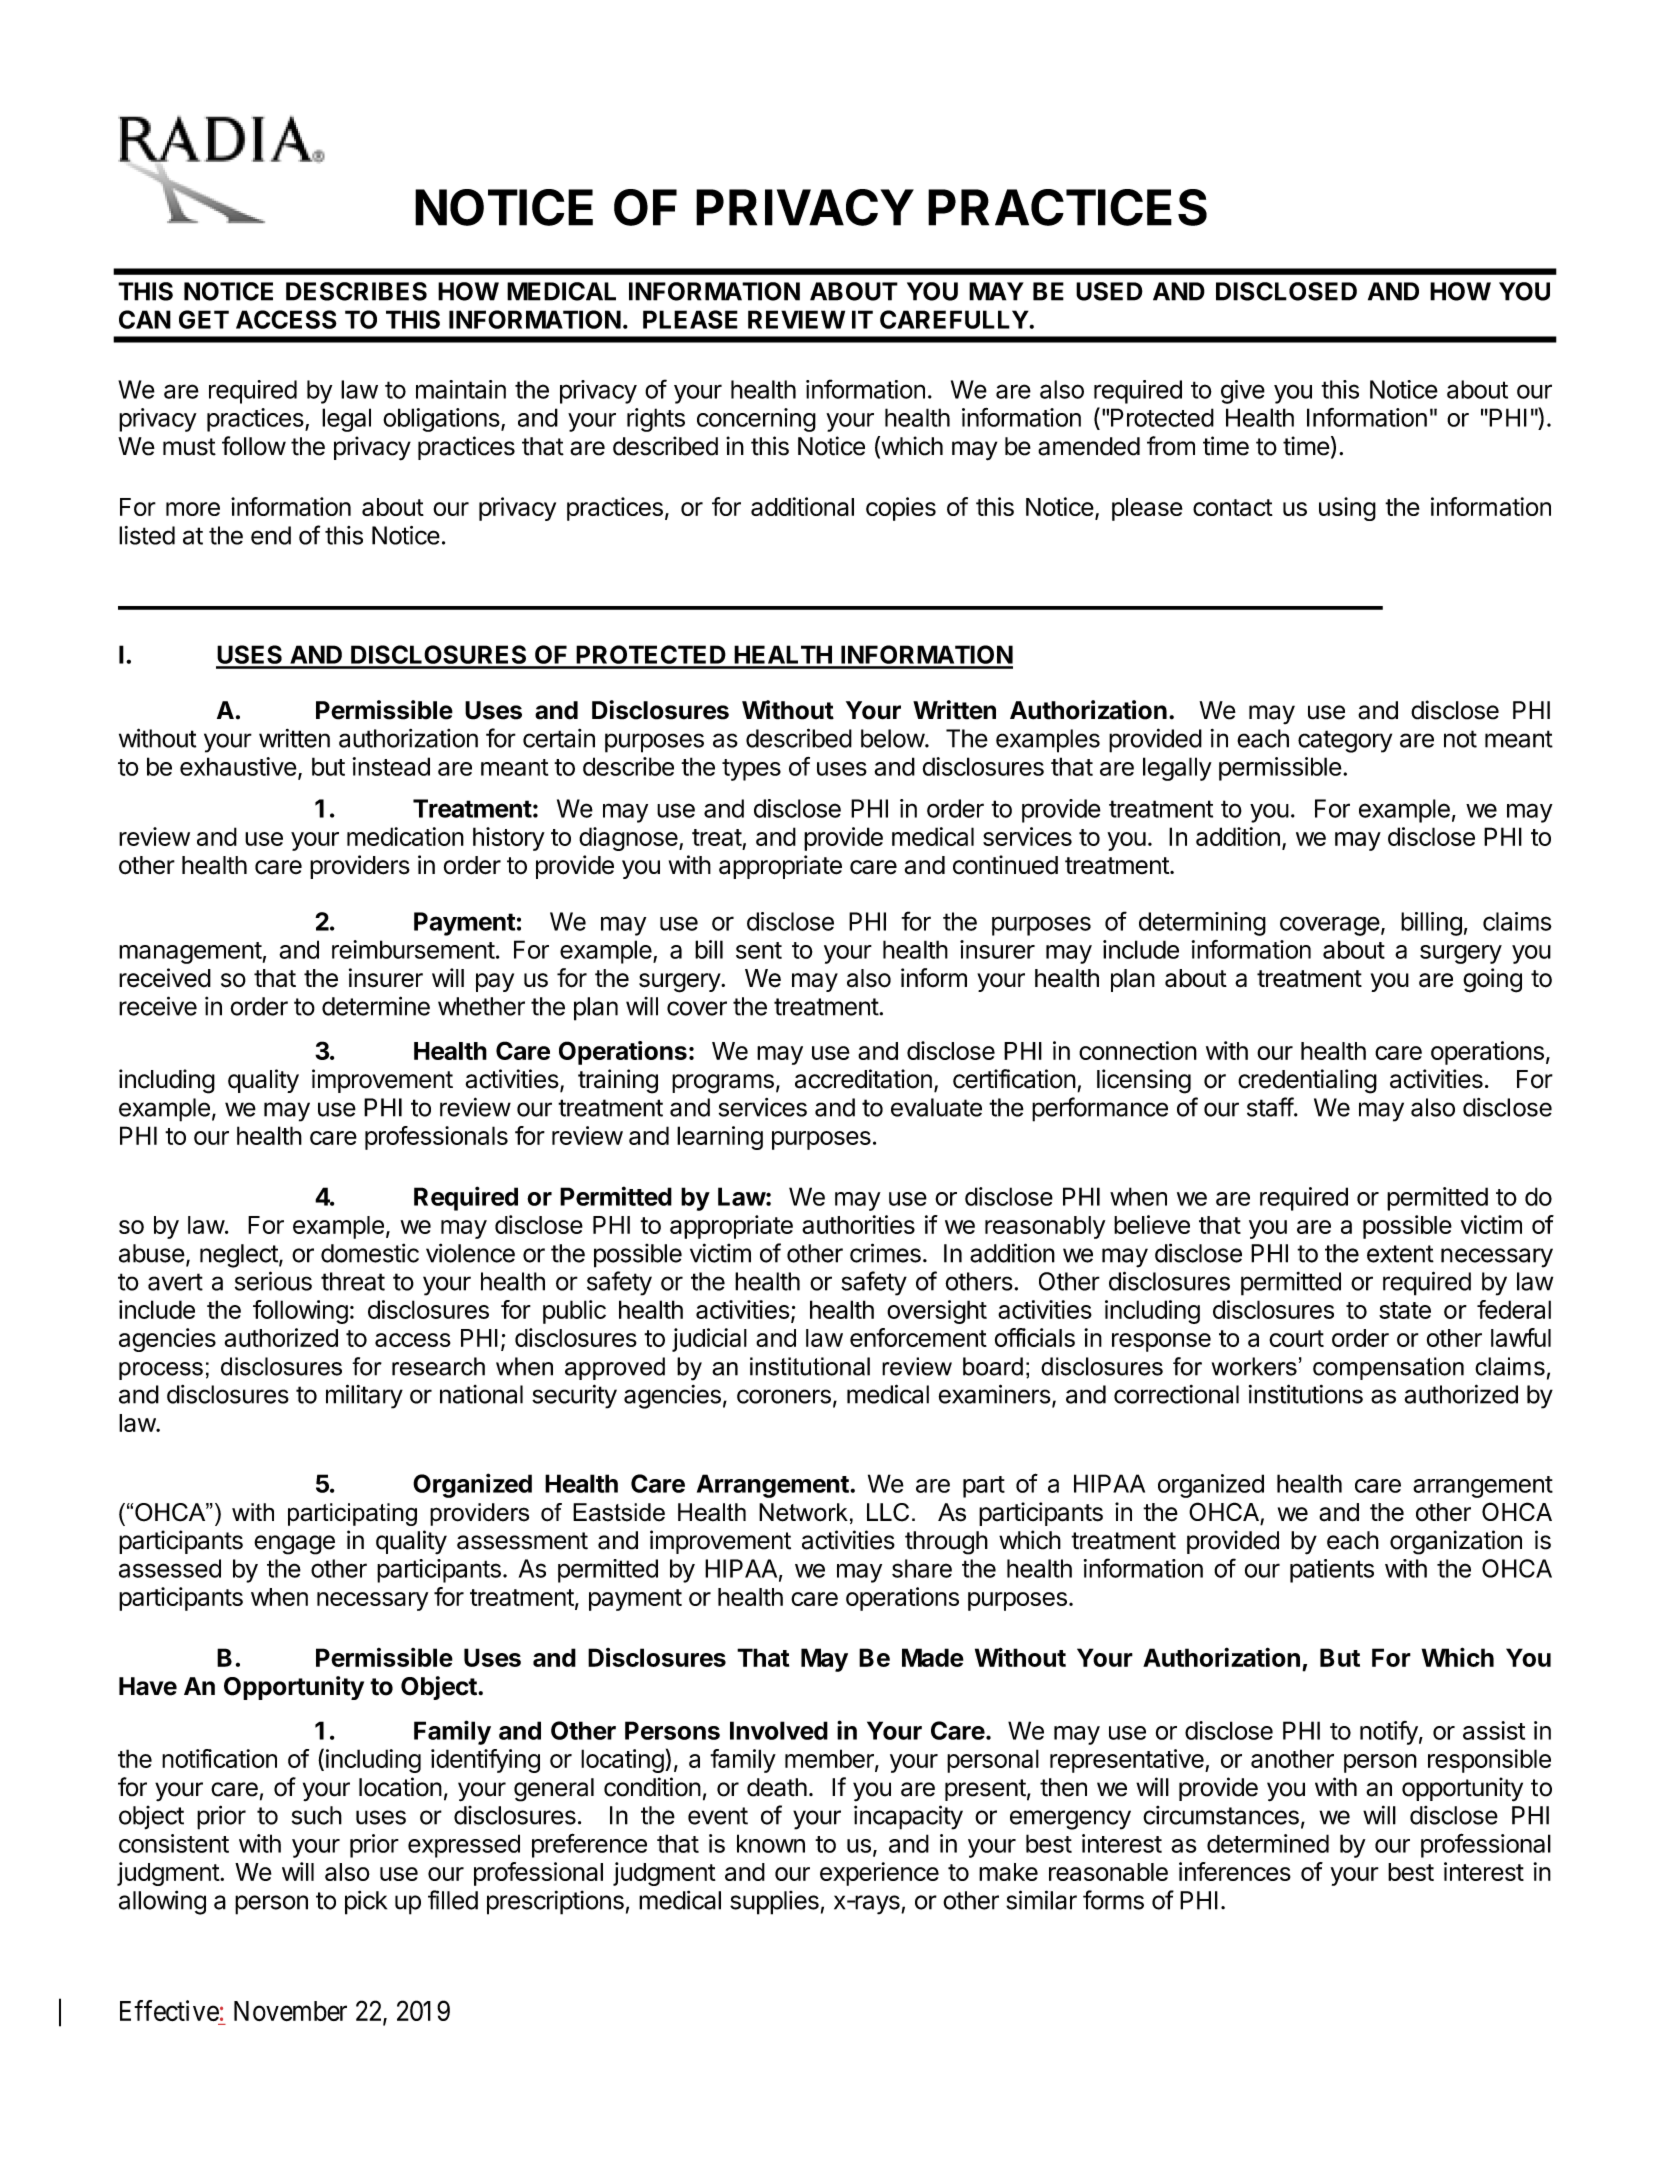 The height and width of the image is (2162, 1670). What do you see at coordinates (1235, 1871) in the image?
I see `inferences` at bounding box center [1235, 1871].
